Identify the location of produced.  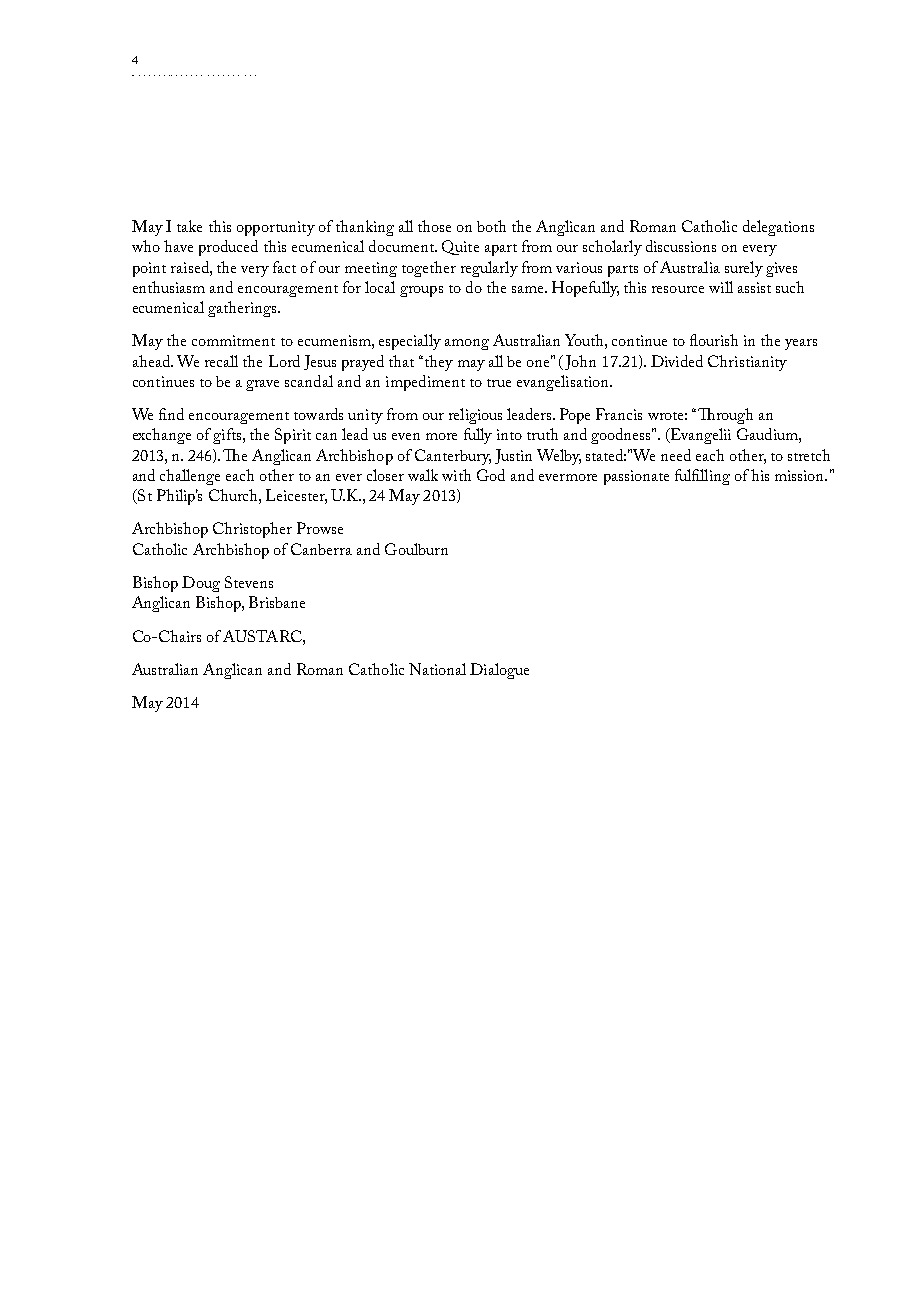
(228, 248).
